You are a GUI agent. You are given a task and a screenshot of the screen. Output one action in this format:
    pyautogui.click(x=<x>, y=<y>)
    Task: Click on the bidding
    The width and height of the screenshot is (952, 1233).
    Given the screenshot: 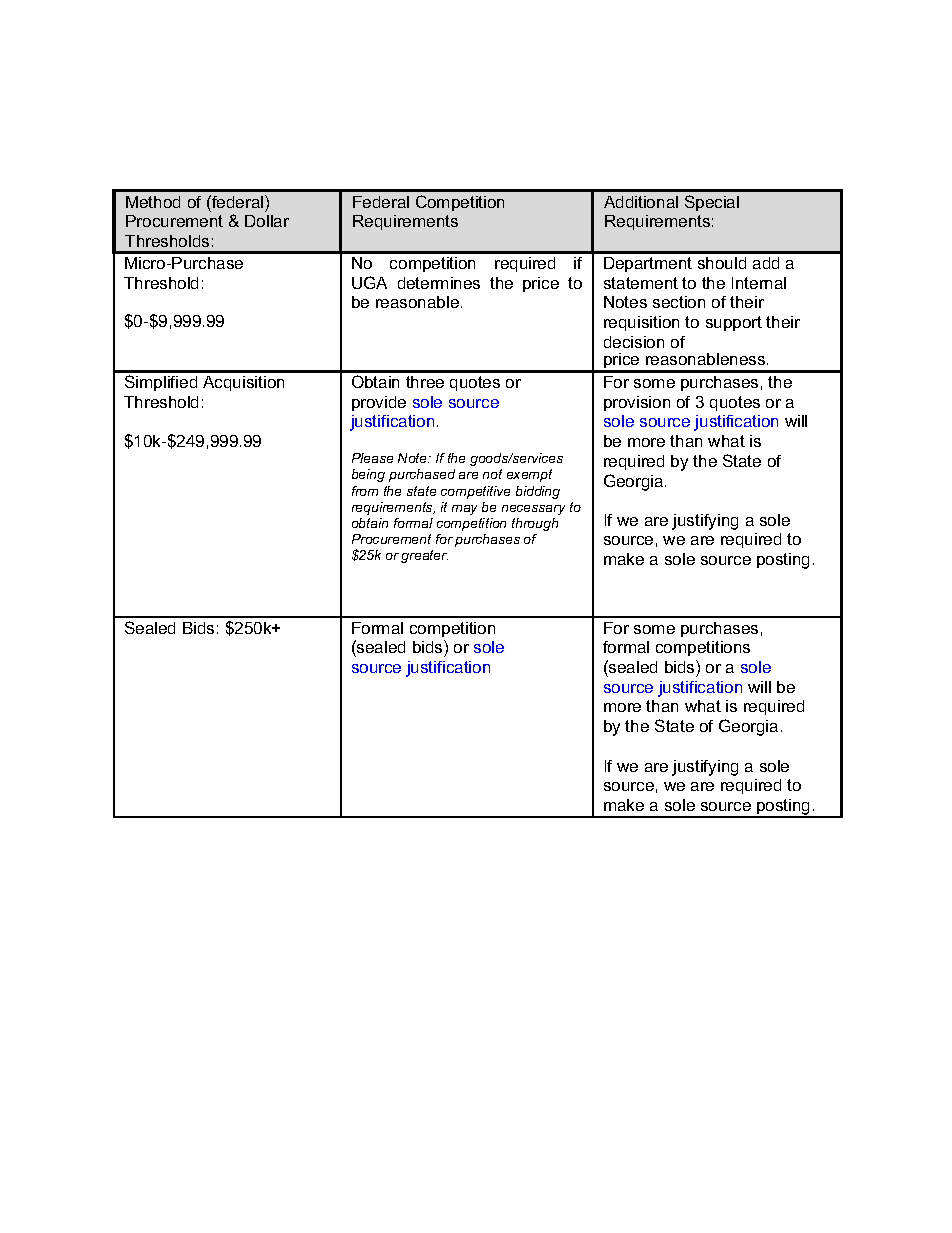 What is the action you would take?
    pyautogui.click(x=538, y=492)
